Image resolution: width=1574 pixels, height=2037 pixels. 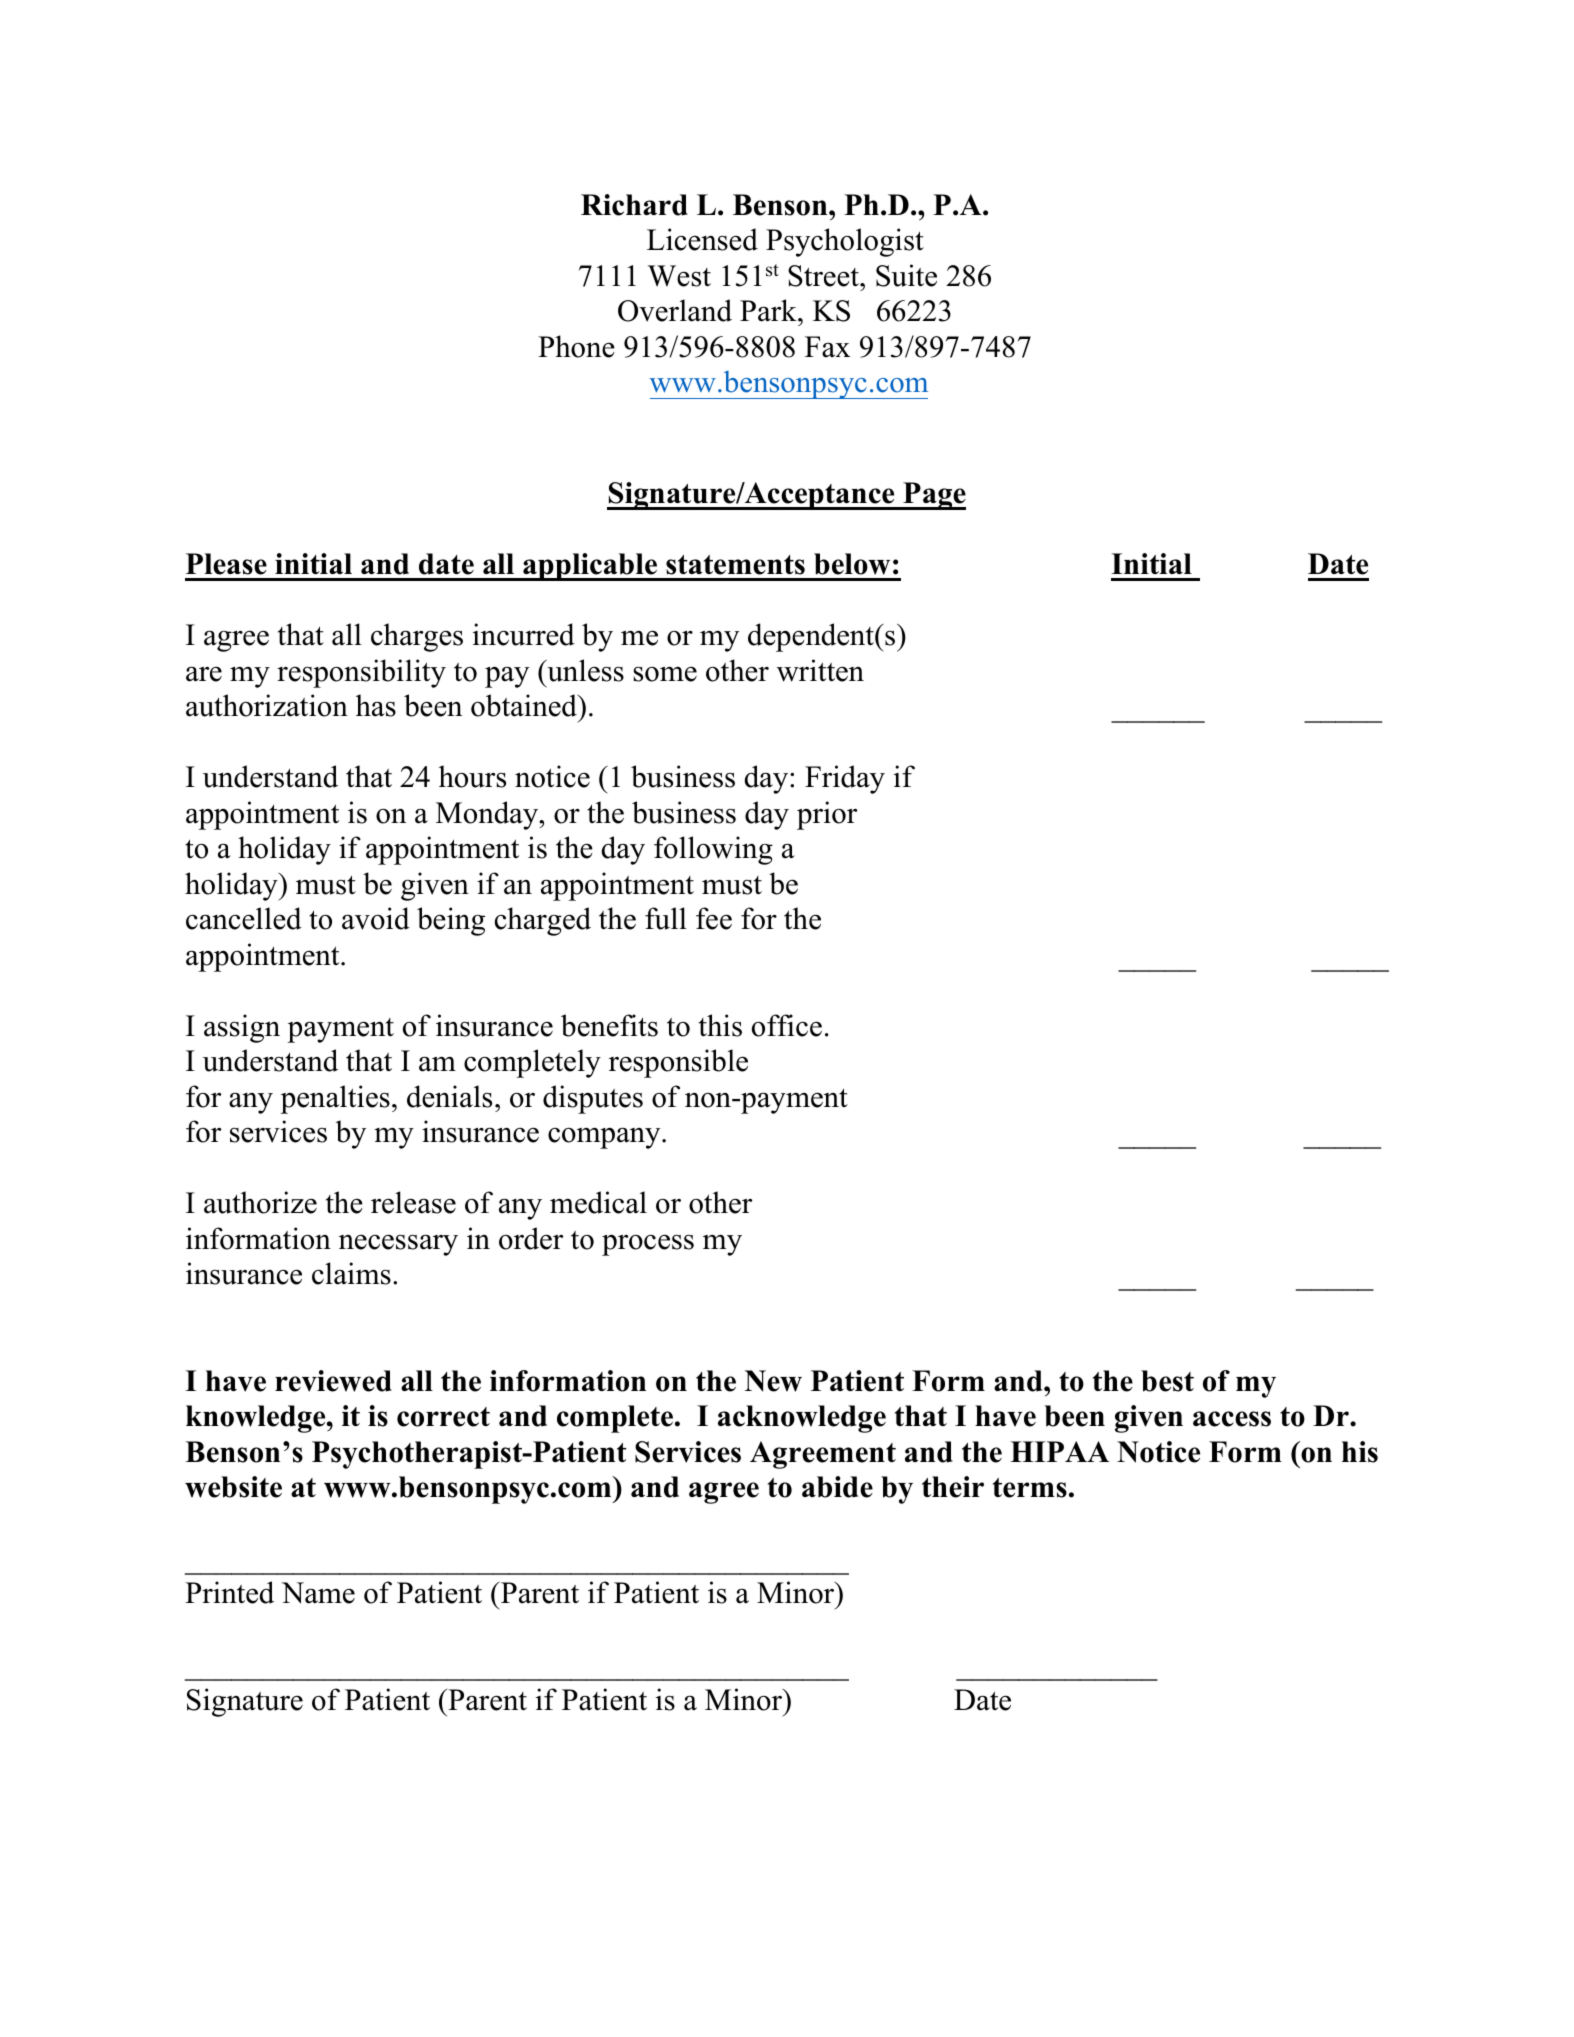 I want to click on Phone, so click(x=576, y=346).
